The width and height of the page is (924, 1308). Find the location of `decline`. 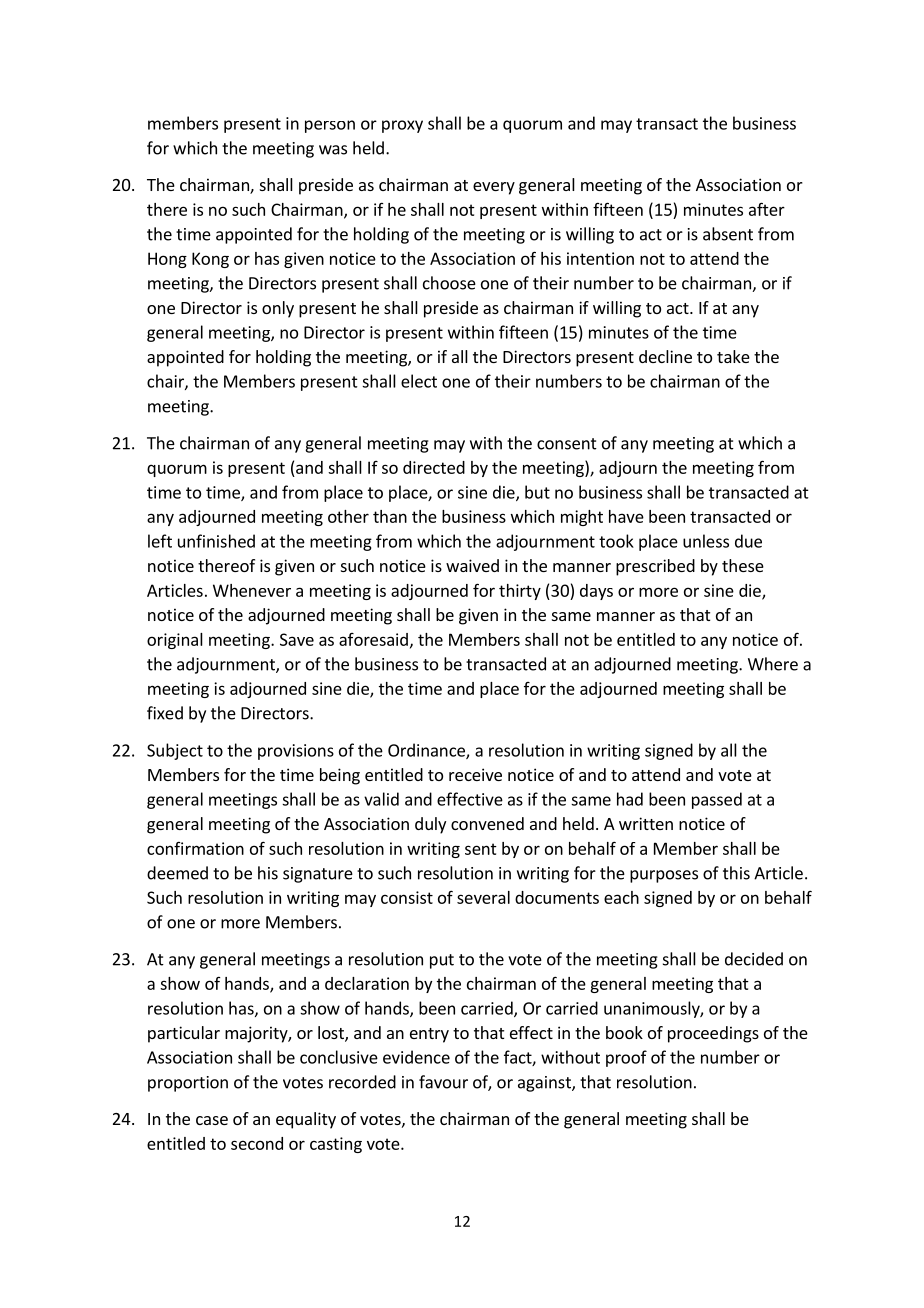

decline is located at coordinates (665, 356).
